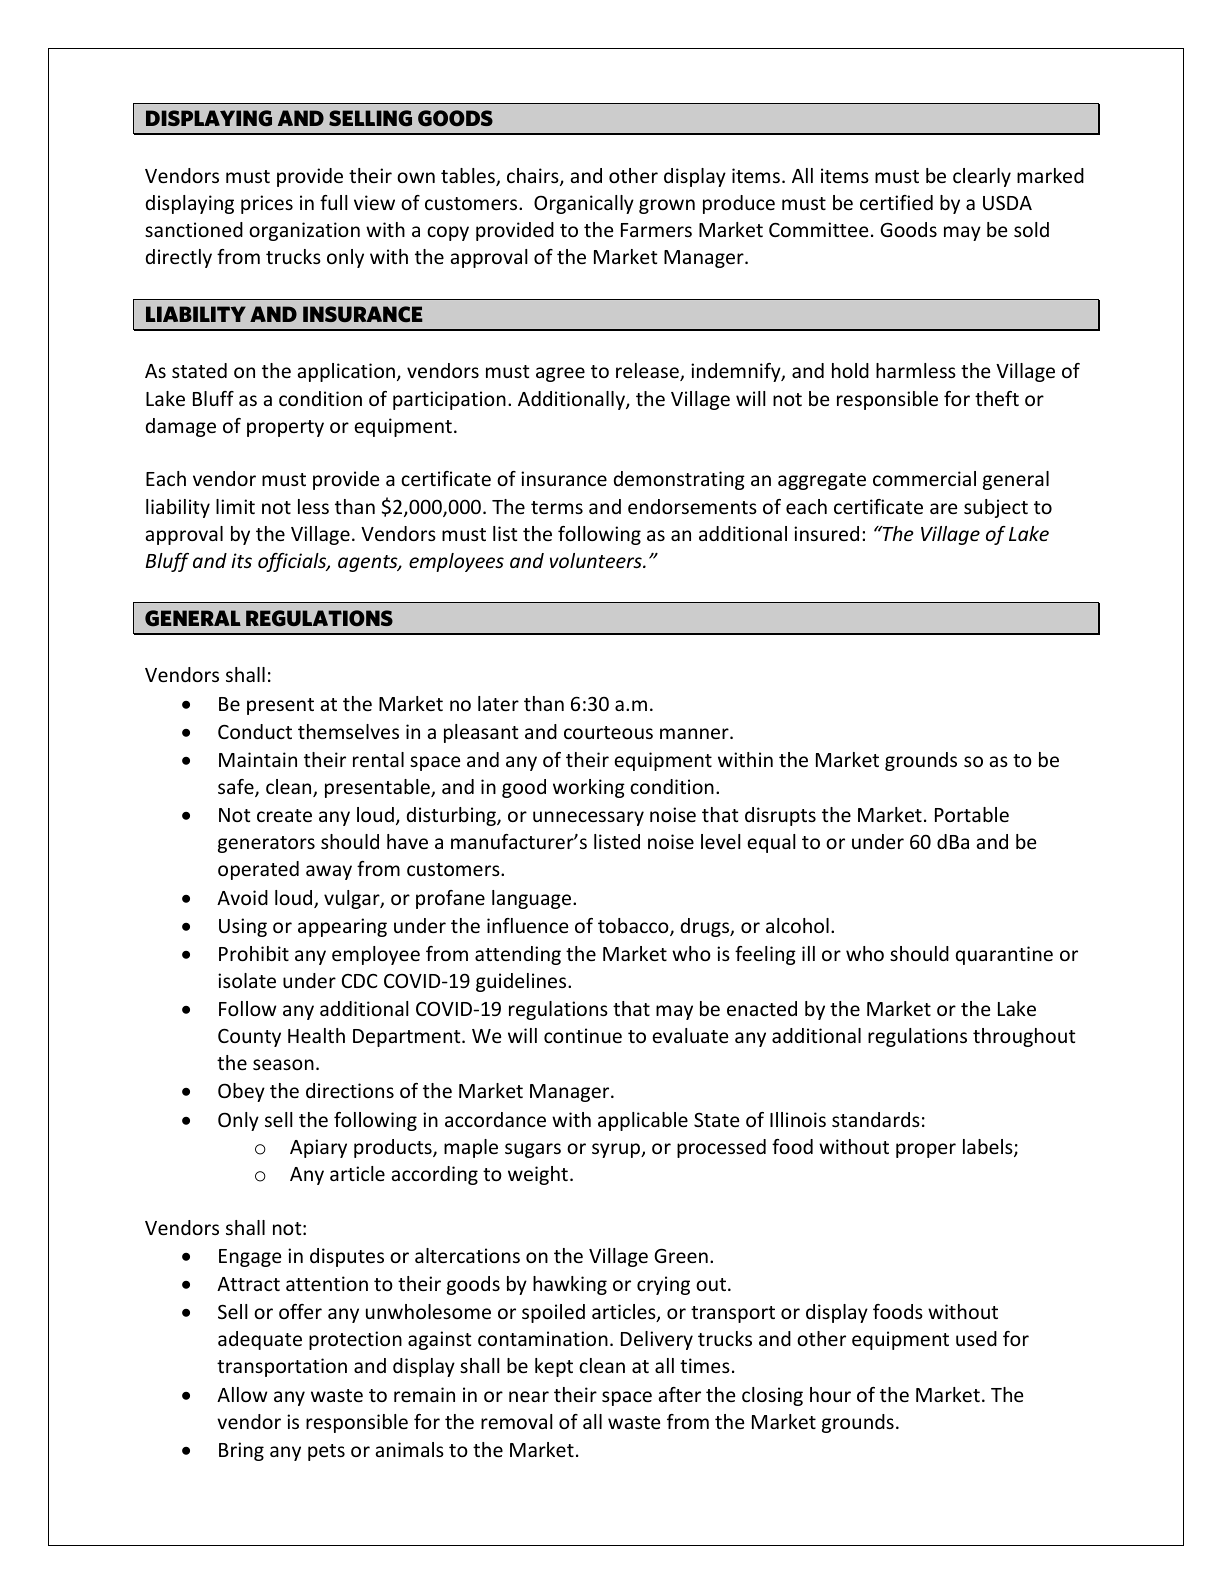  Describe the element at coordinates (584, 204) in the page. I see `Organically` at that location.
